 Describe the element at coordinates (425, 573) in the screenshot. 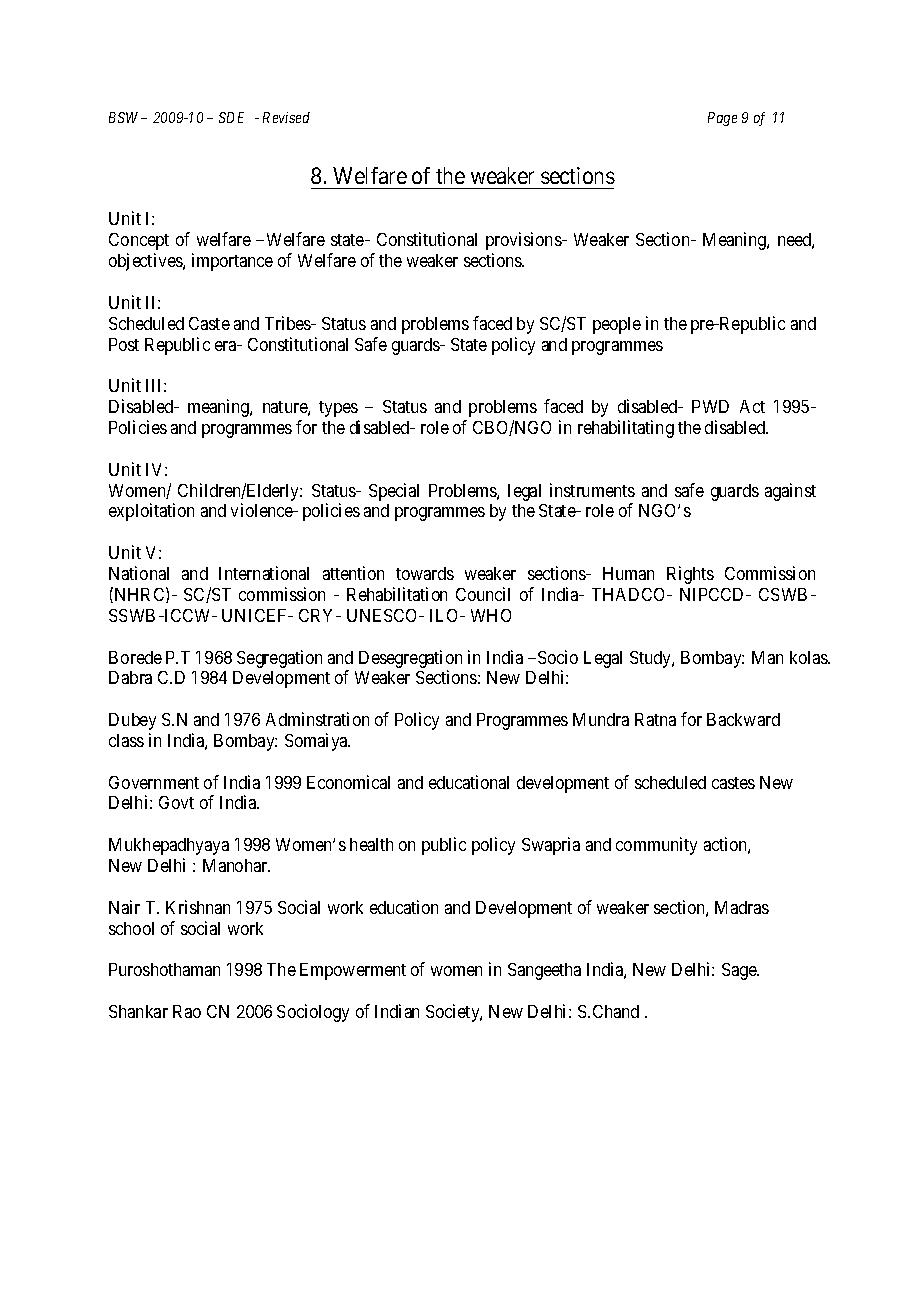

I see `towards` at that location.
